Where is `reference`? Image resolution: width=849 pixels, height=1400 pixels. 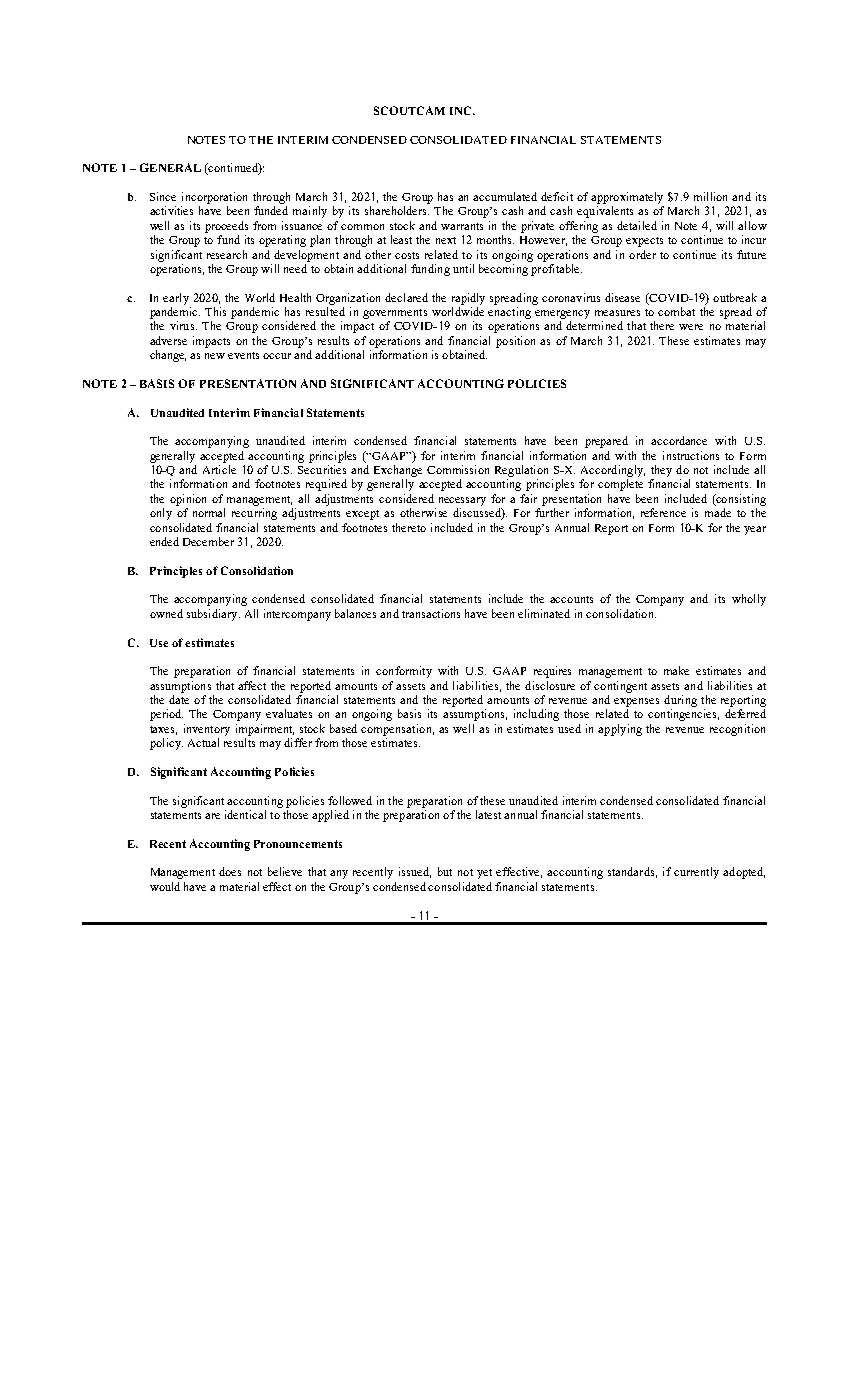
reference is located at coordinates (663, 512).
